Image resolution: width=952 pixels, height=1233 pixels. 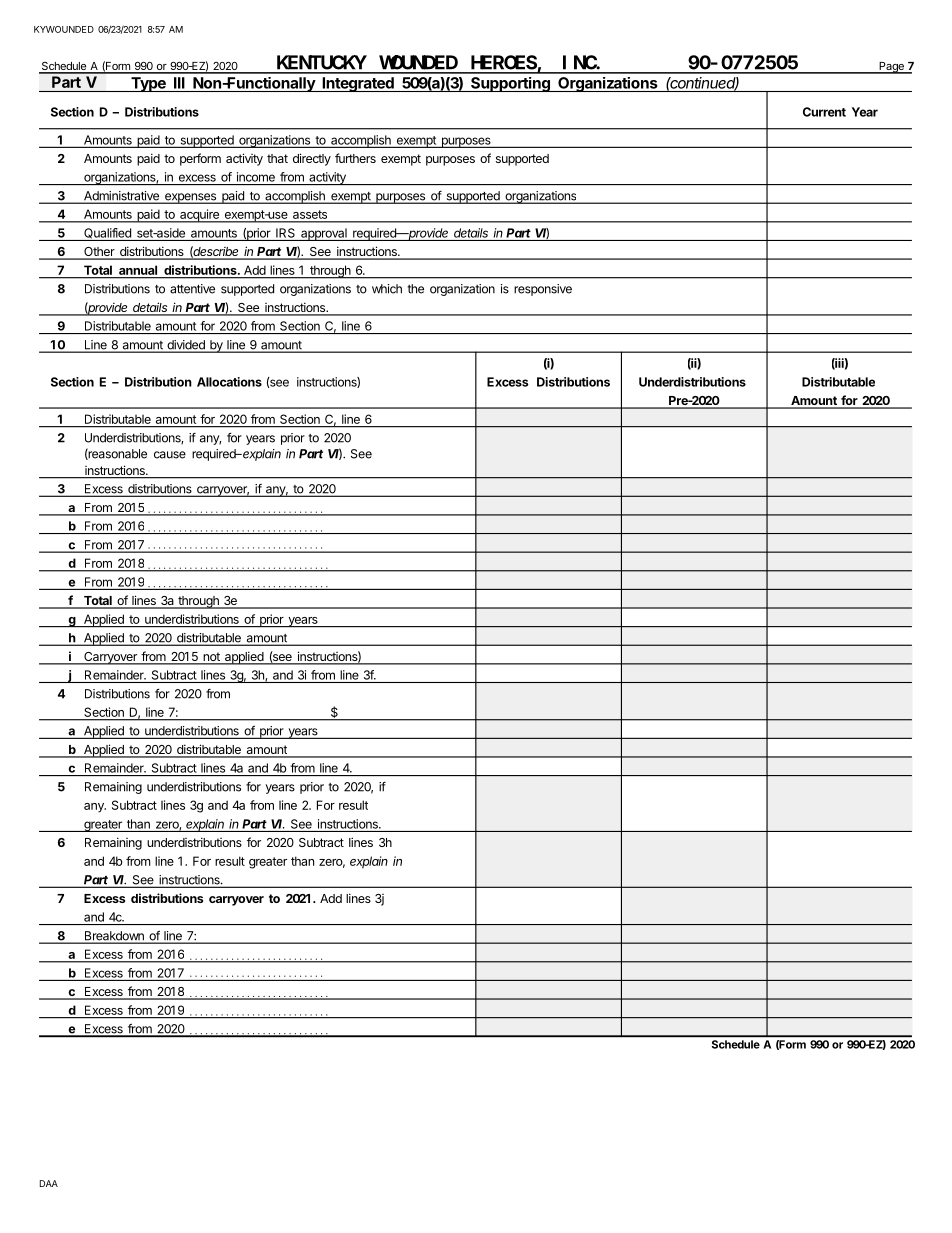 What do you see at coordinates (49, 1183) in the screenshot?
I see `DAA` at bounding box center [49, 1183].
